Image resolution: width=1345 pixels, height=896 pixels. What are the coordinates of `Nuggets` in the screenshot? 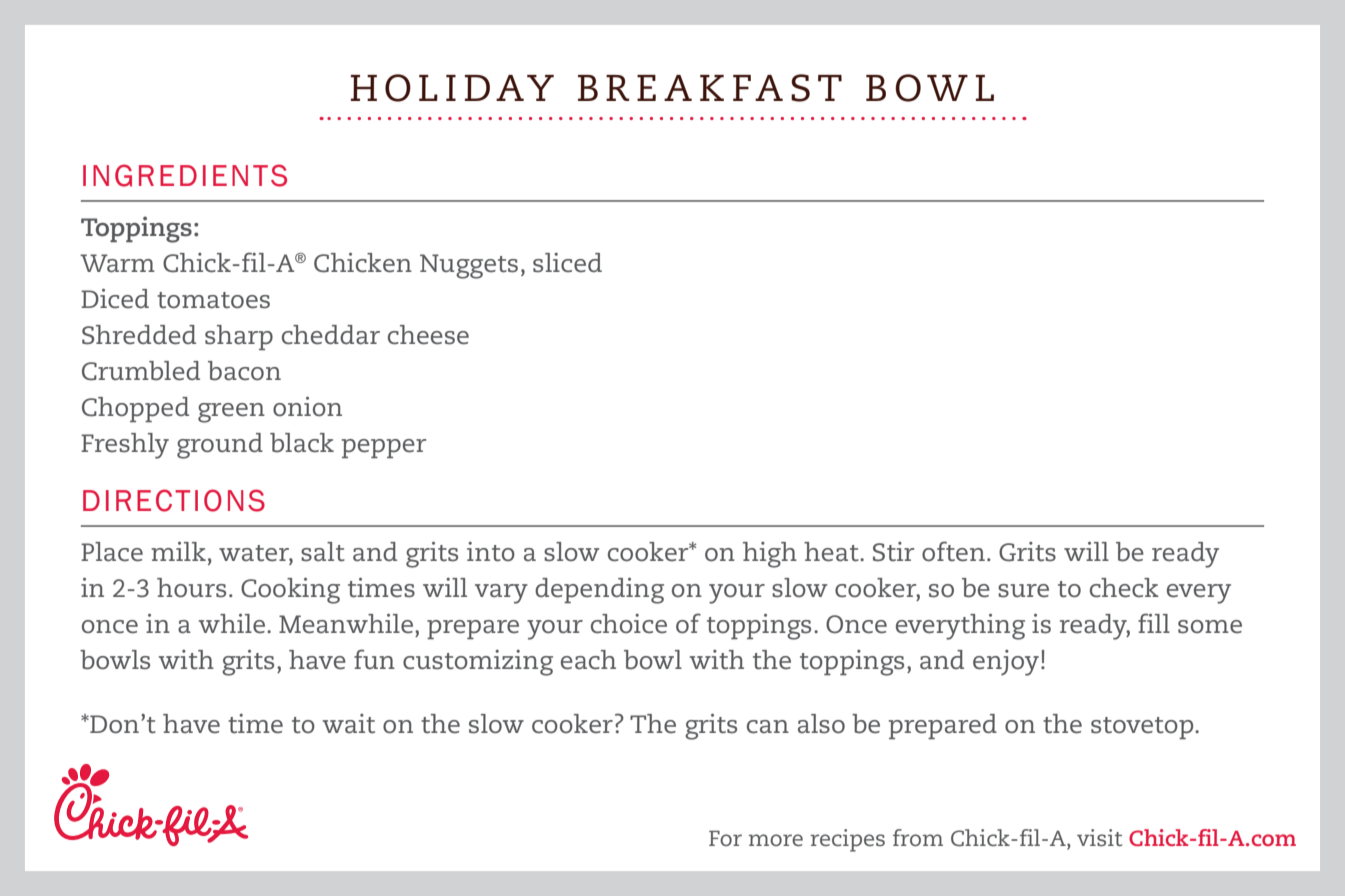 It's located at (469, 266).
